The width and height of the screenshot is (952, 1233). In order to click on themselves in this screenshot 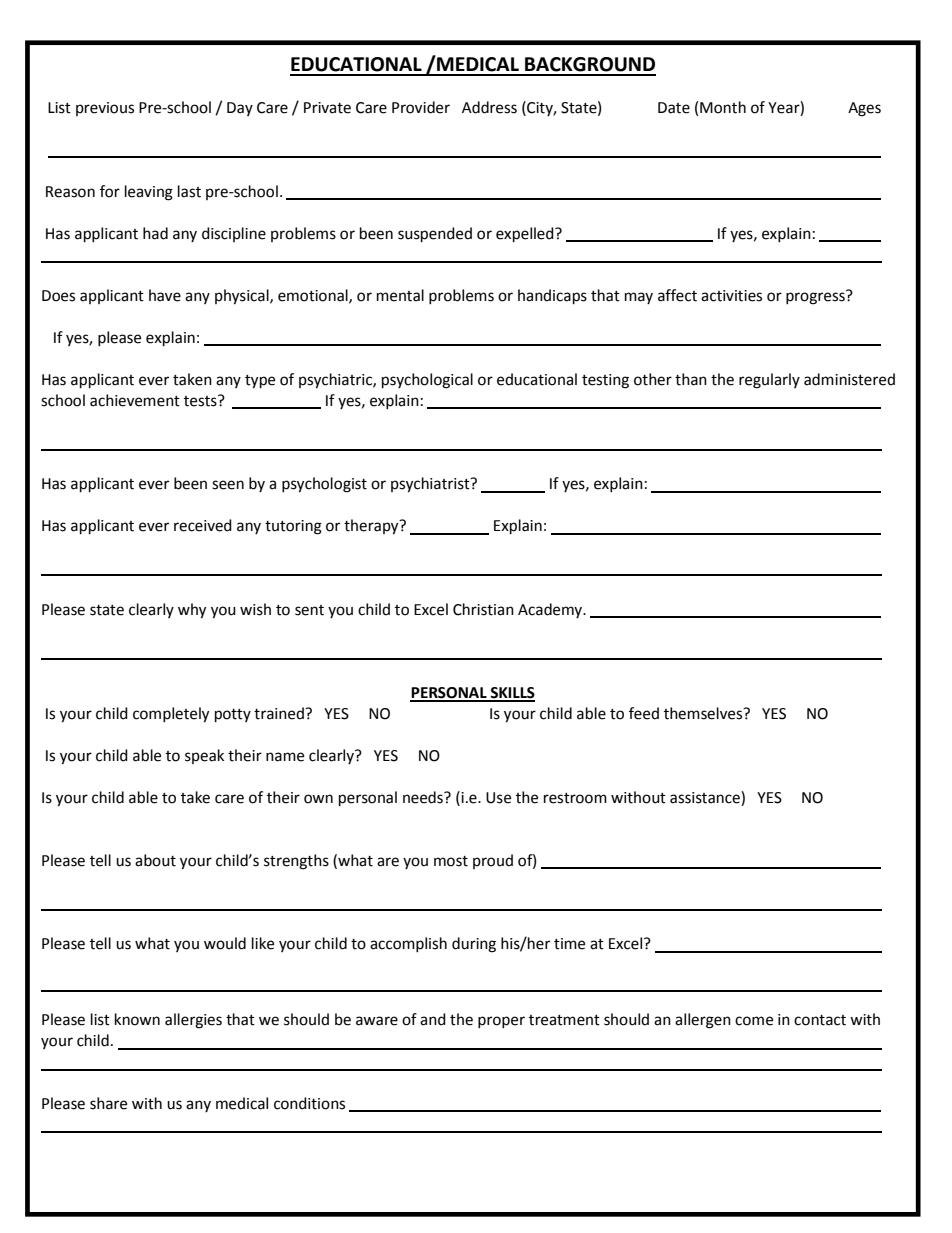, I will do `click(704, 713)`.
